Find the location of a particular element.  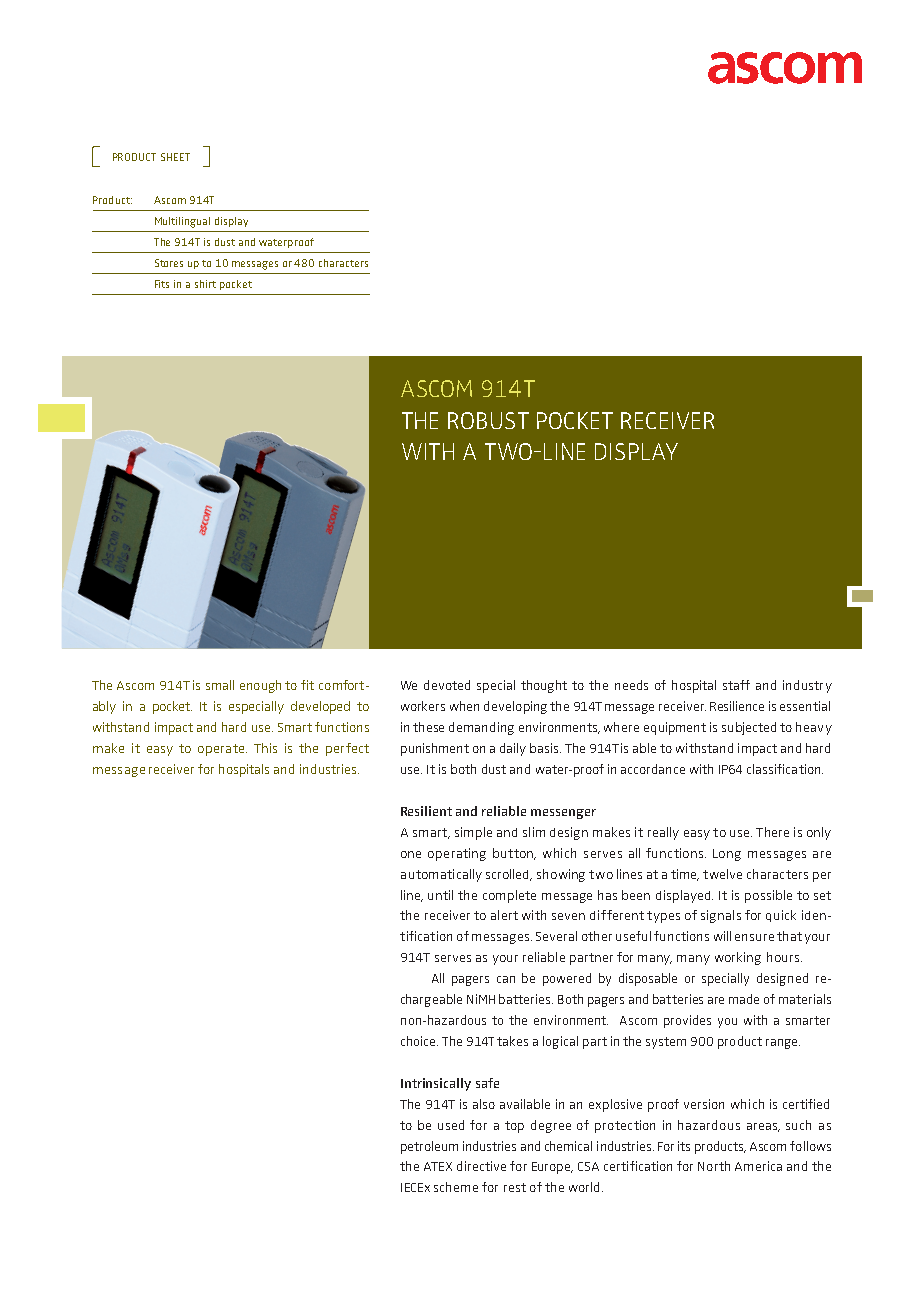

classification is located at coordinates (785, 769).
